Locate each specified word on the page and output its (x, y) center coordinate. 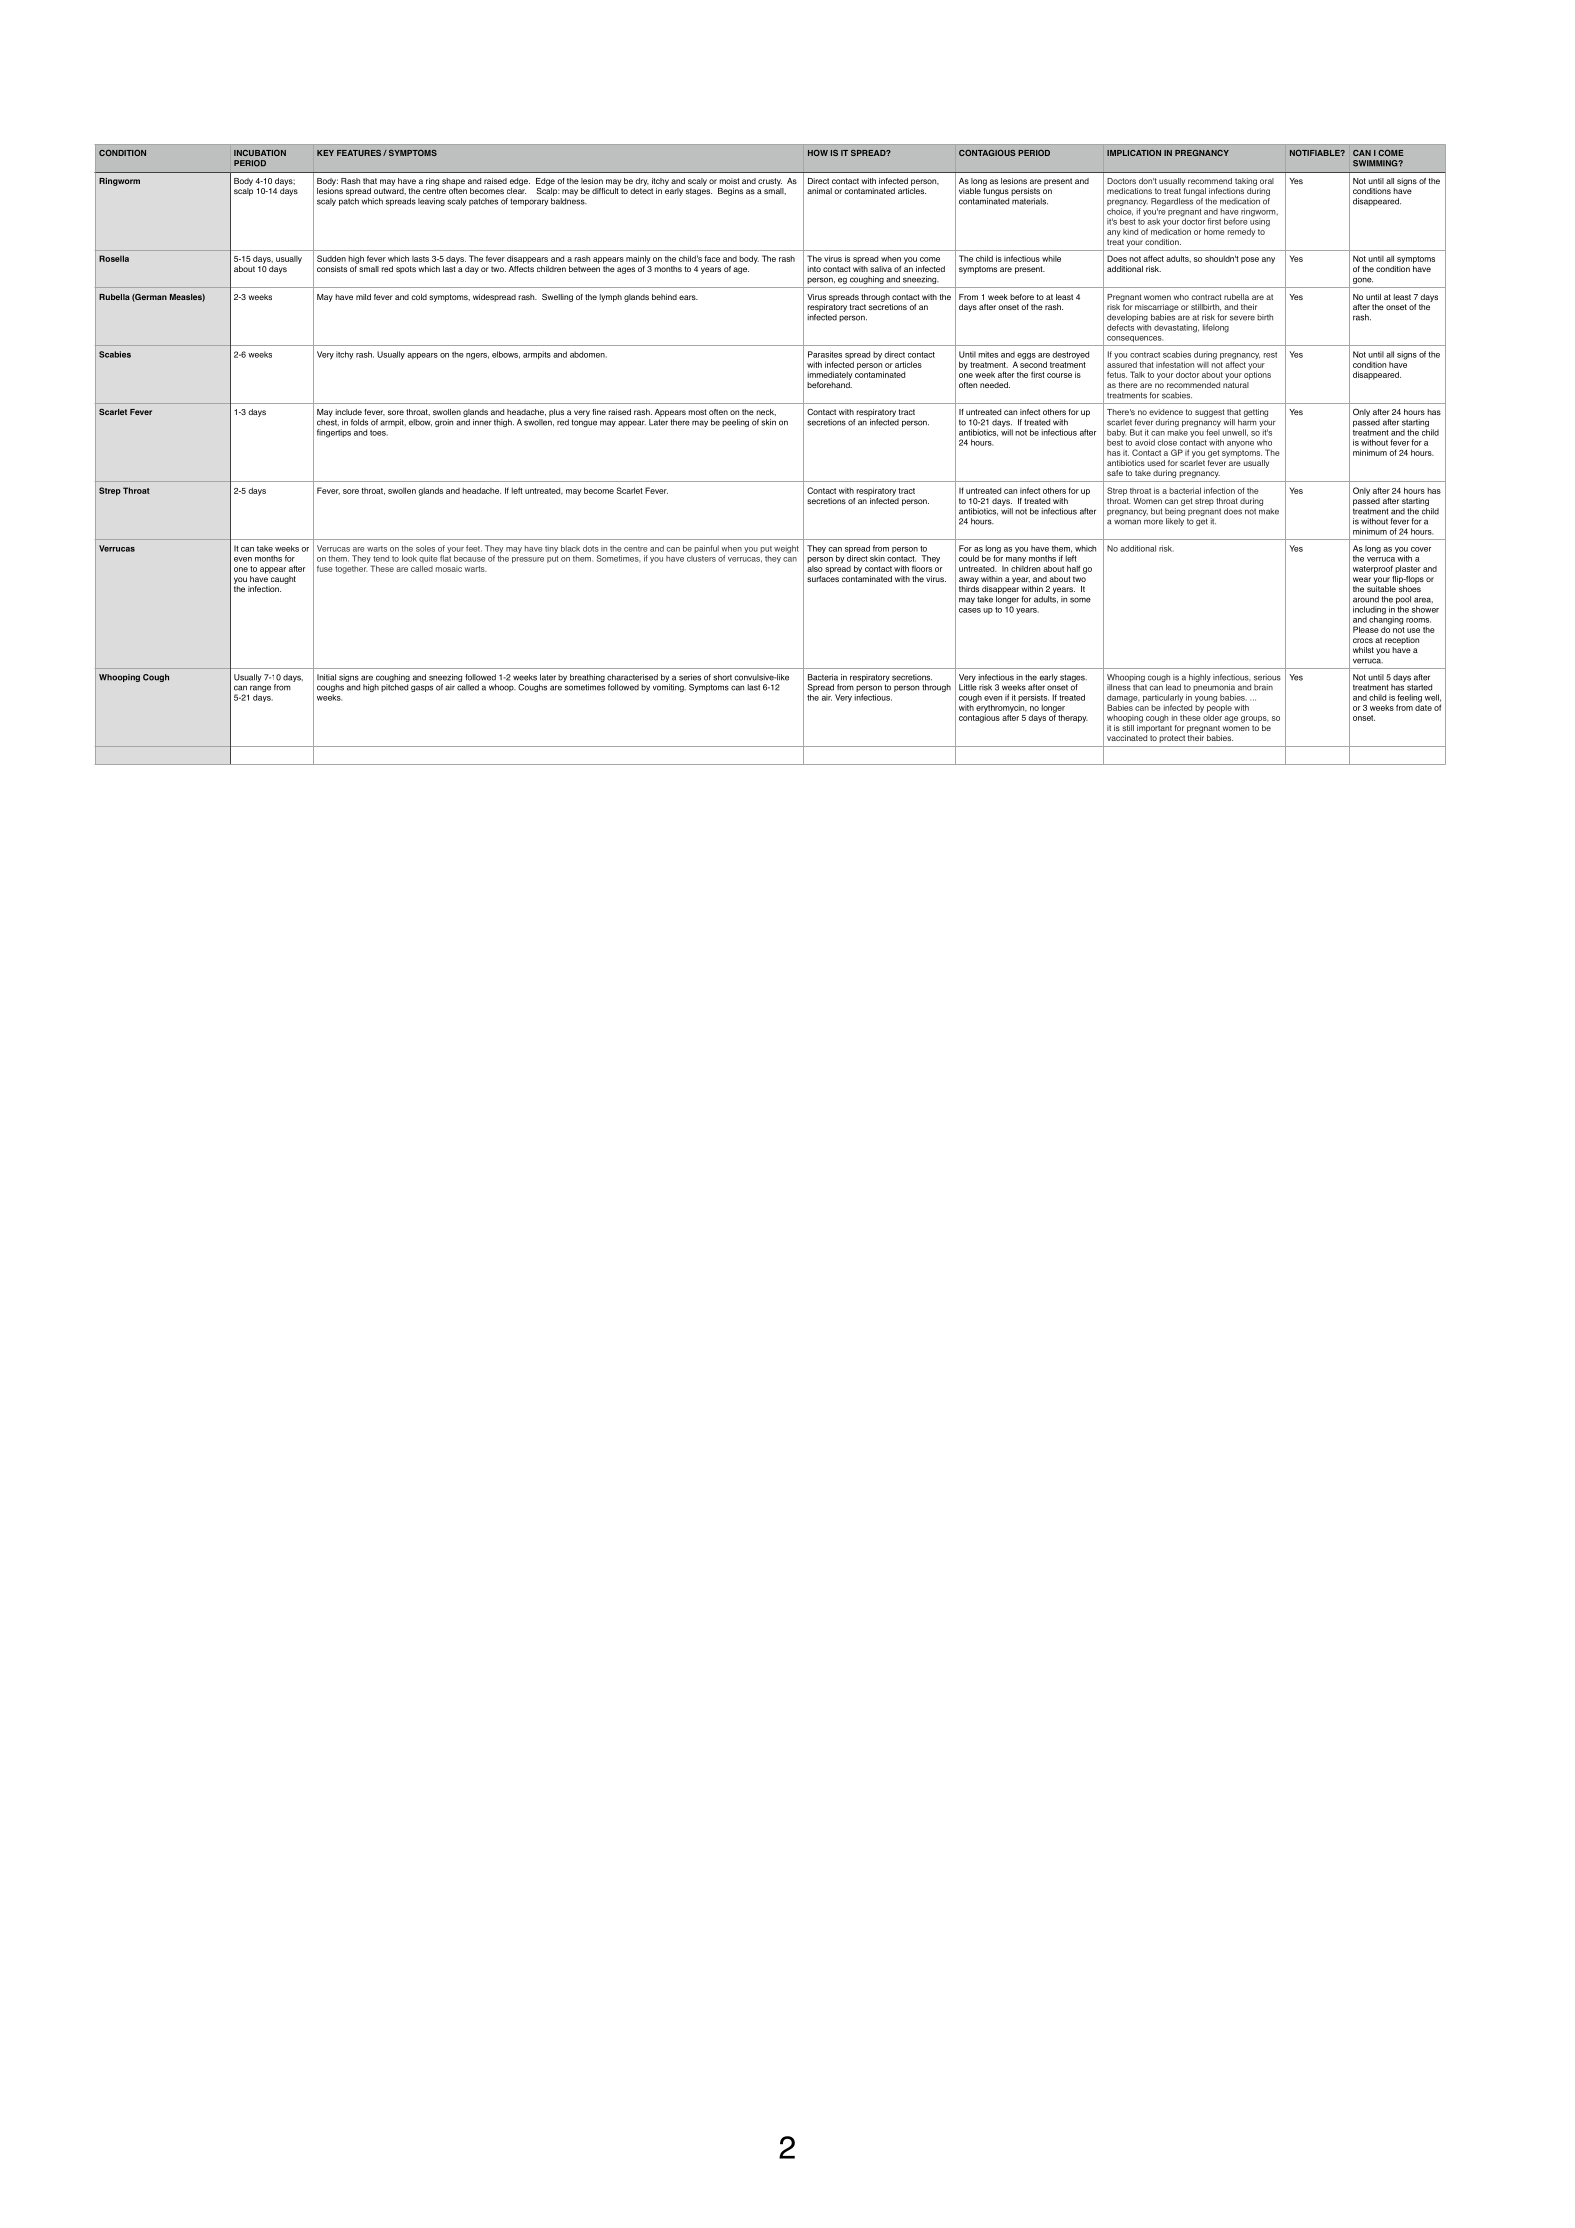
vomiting (669, 688)
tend (381, 558)
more (1153, 522)
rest (1270, 355)
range (259, 690)
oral (1267, 181)
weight (786, 549)
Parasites (825, 354)
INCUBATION (260, 153)
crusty (770, 182)
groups (1255, 719)
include (348, 412)
